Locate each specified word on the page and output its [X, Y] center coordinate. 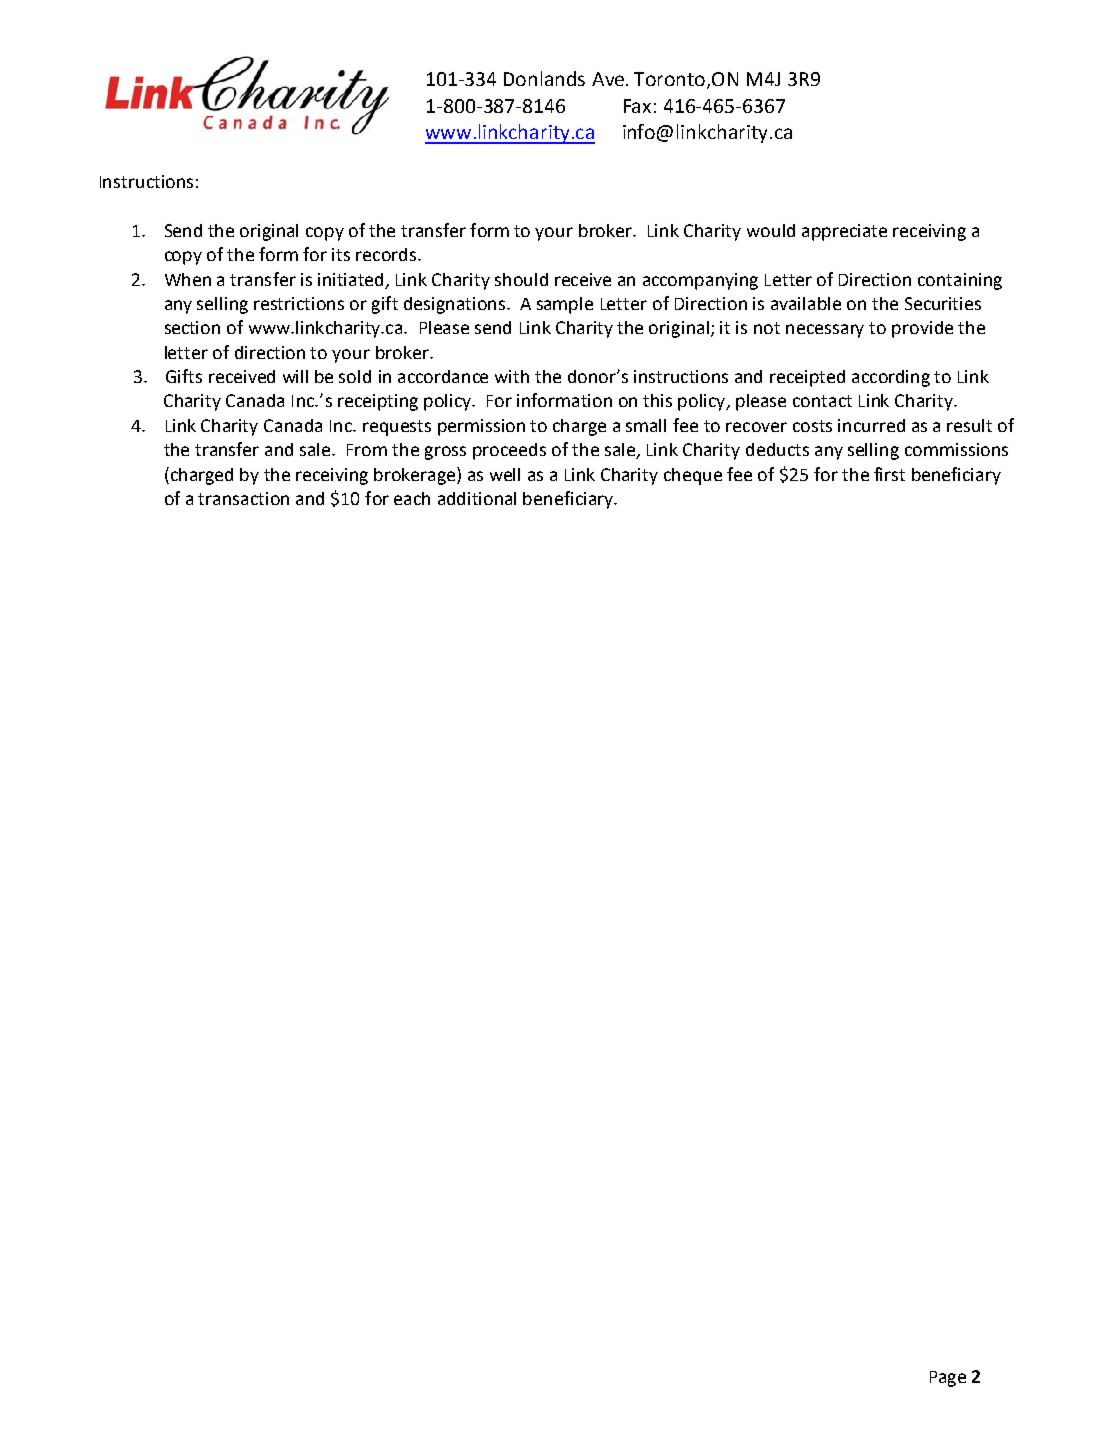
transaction [243, 498]
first [889, 474]
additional [477, 498]
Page [948, 1379]
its [341, 254]
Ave [609, 79]
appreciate [844, 232]
